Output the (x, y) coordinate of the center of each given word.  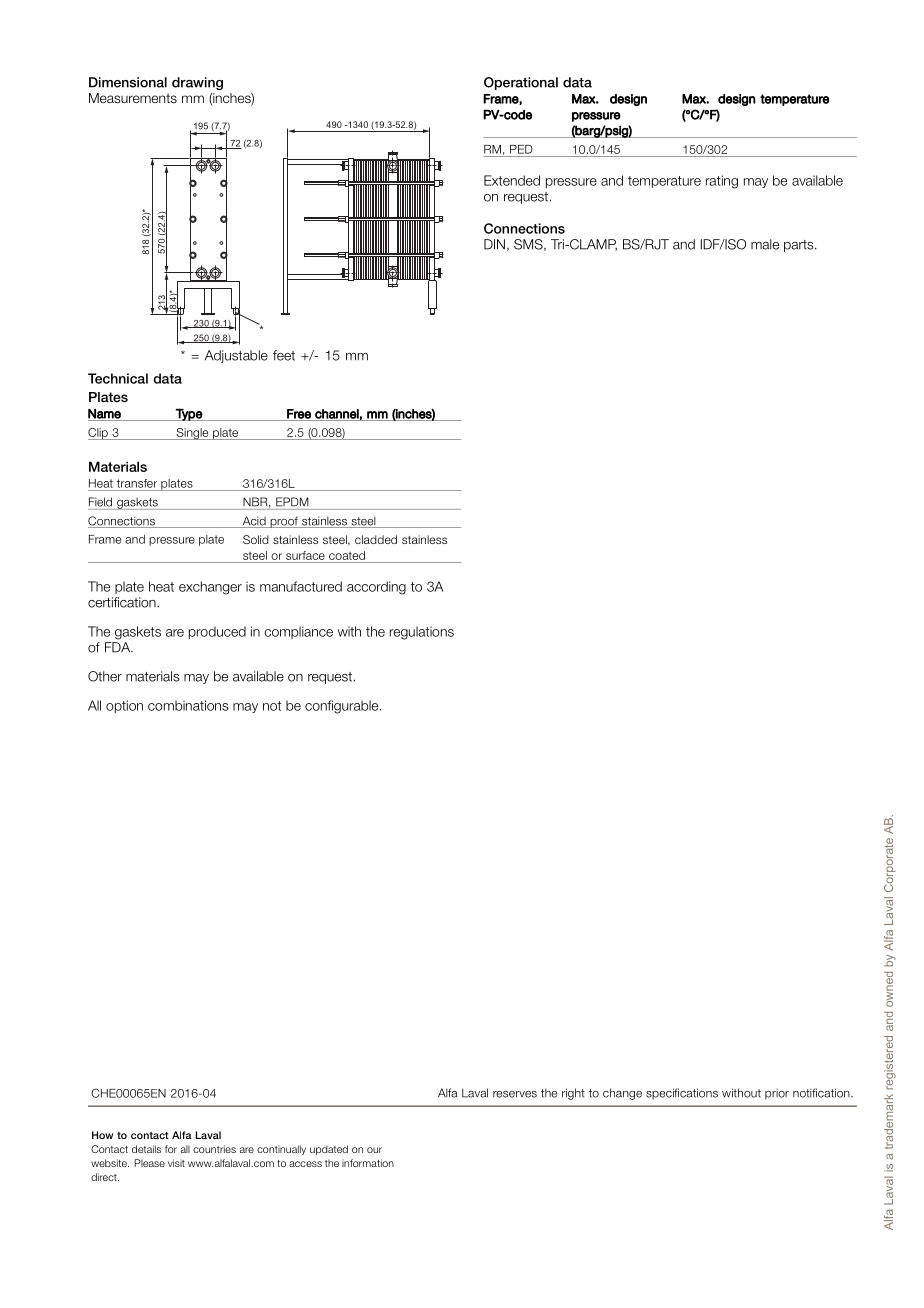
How (102, 1135)
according (376, 588)
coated (347, 555)
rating (722, 182)
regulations (422, 633)
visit (176, 1163)
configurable (343, 707)
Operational (521, 83)
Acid (254, 522)
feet (284, 355)
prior (777, 1094)
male (765, 244)
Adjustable (236, 356)
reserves (515, 1094)
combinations (188, 705)
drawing (197, 83)
